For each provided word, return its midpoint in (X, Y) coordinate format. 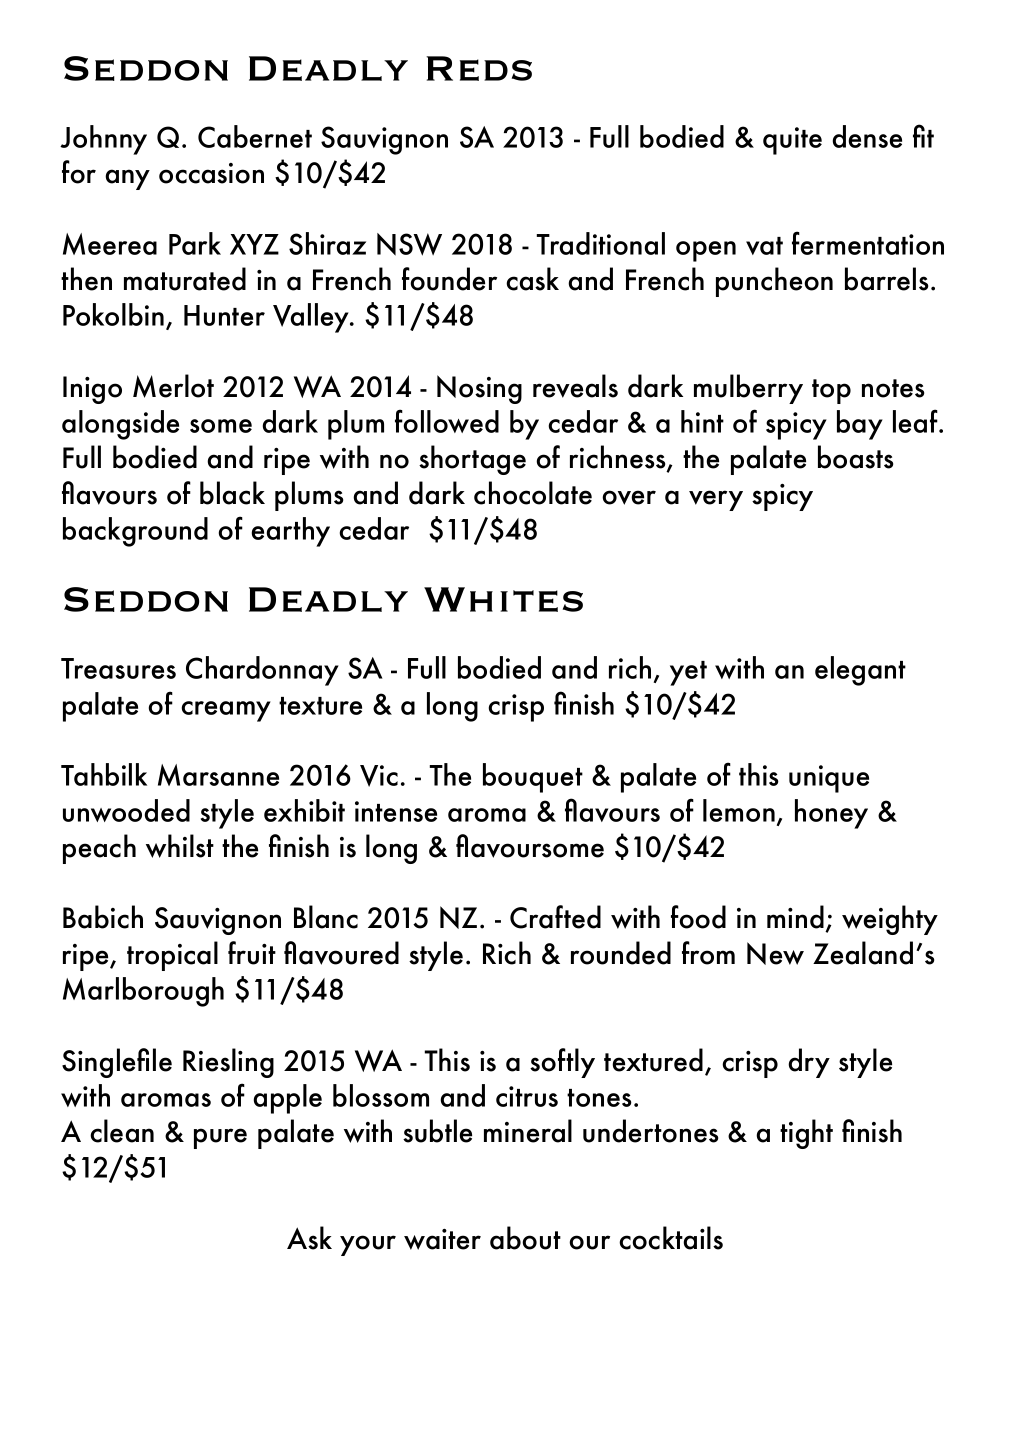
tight (806, 1134)
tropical (172, 956)
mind (795, 917)
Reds (479, 68)
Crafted (555, 917)
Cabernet (255, 136)
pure (220, 1138)
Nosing (479, 389)
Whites (503, 599)
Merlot (173, 386)
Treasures (118, 668)
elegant (860, 671)
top (831, 391)
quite (792, 141)
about (525, 1238)
